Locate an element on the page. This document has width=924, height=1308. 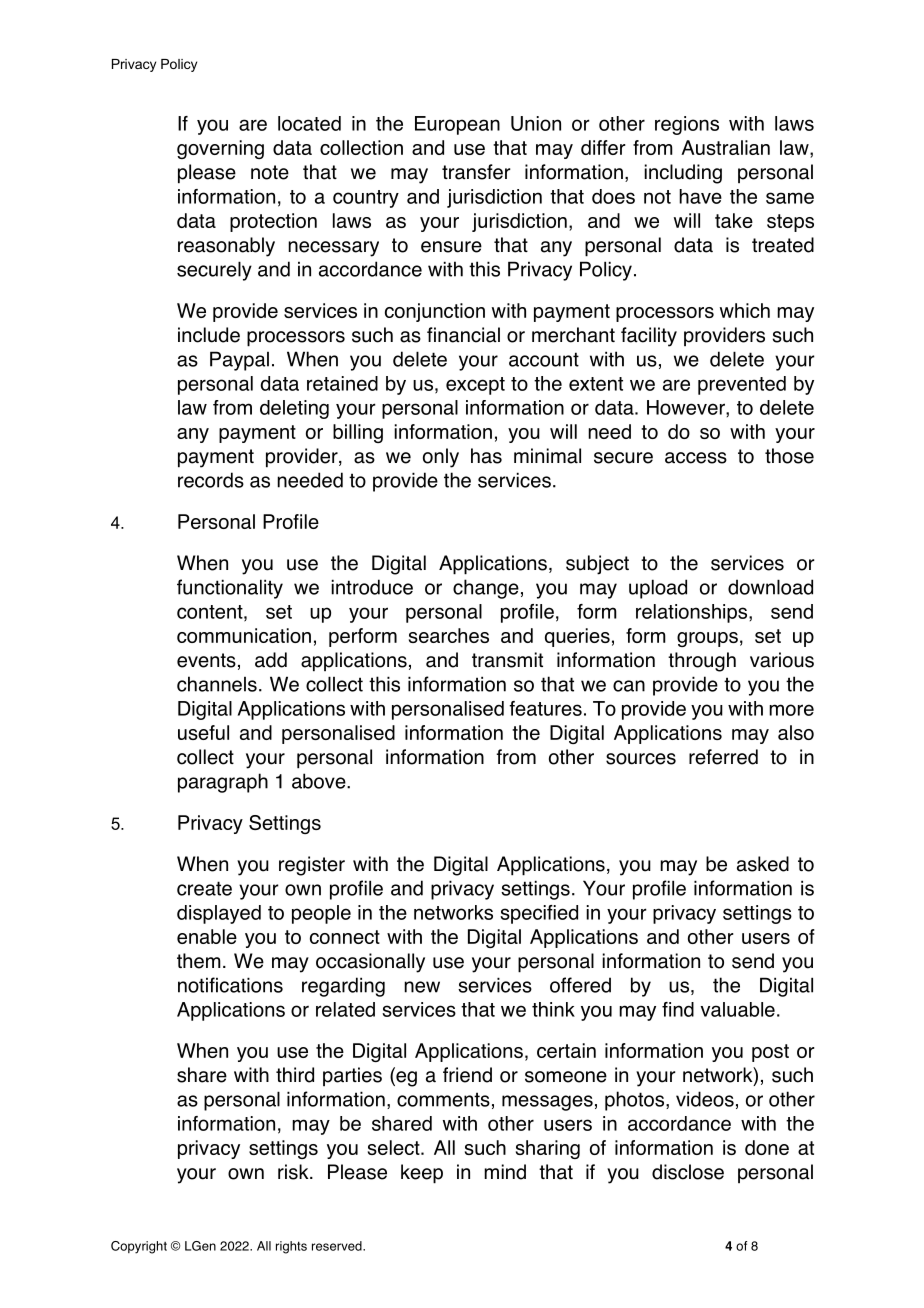
records is located at coordinates (211, 480).
